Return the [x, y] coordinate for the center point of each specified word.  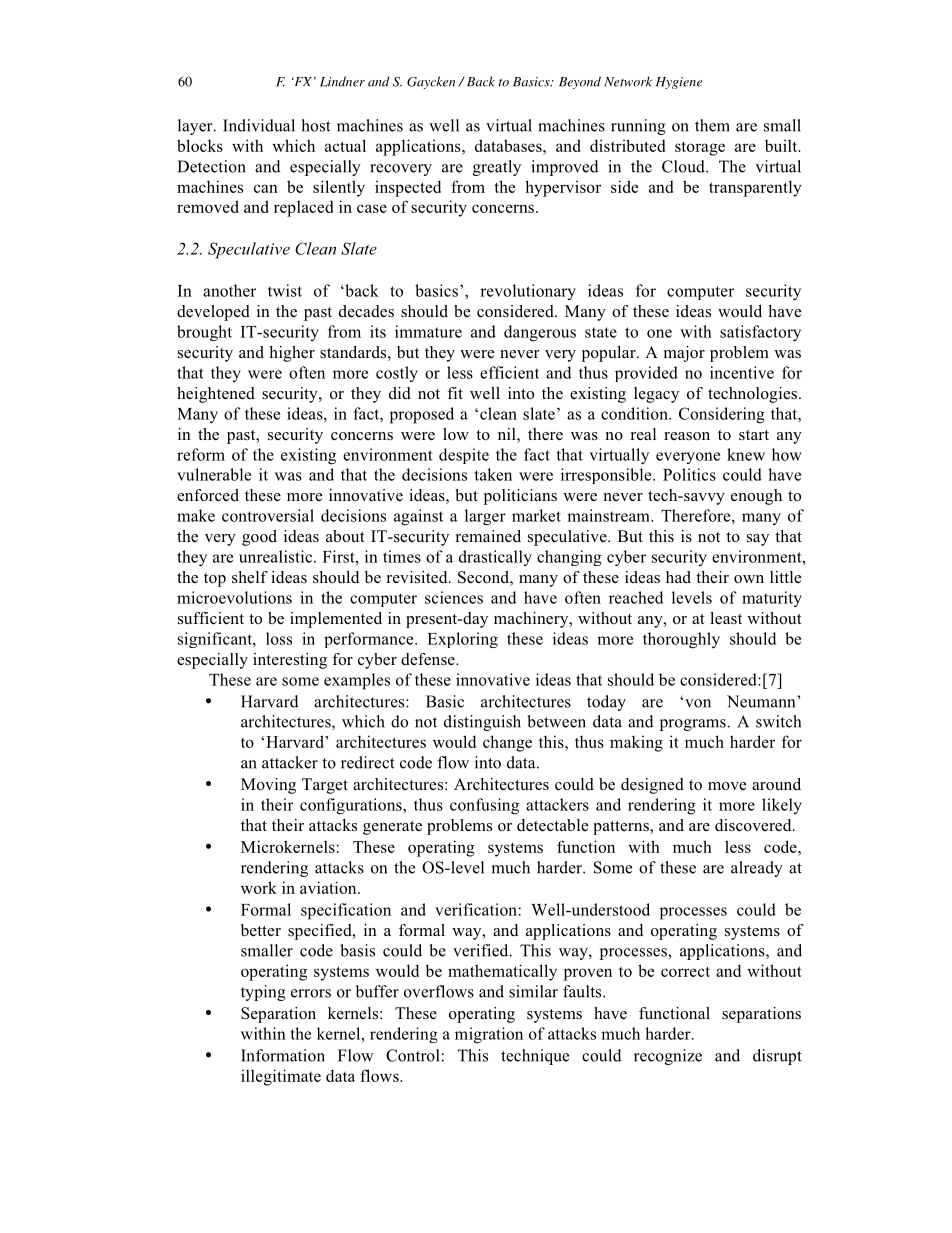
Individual [259, 125]
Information [283, 1055]
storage [700, 148]
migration [489, 1035]
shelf [250, 577]
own [749, 579]
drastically [495, 558]
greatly [497, 168]
